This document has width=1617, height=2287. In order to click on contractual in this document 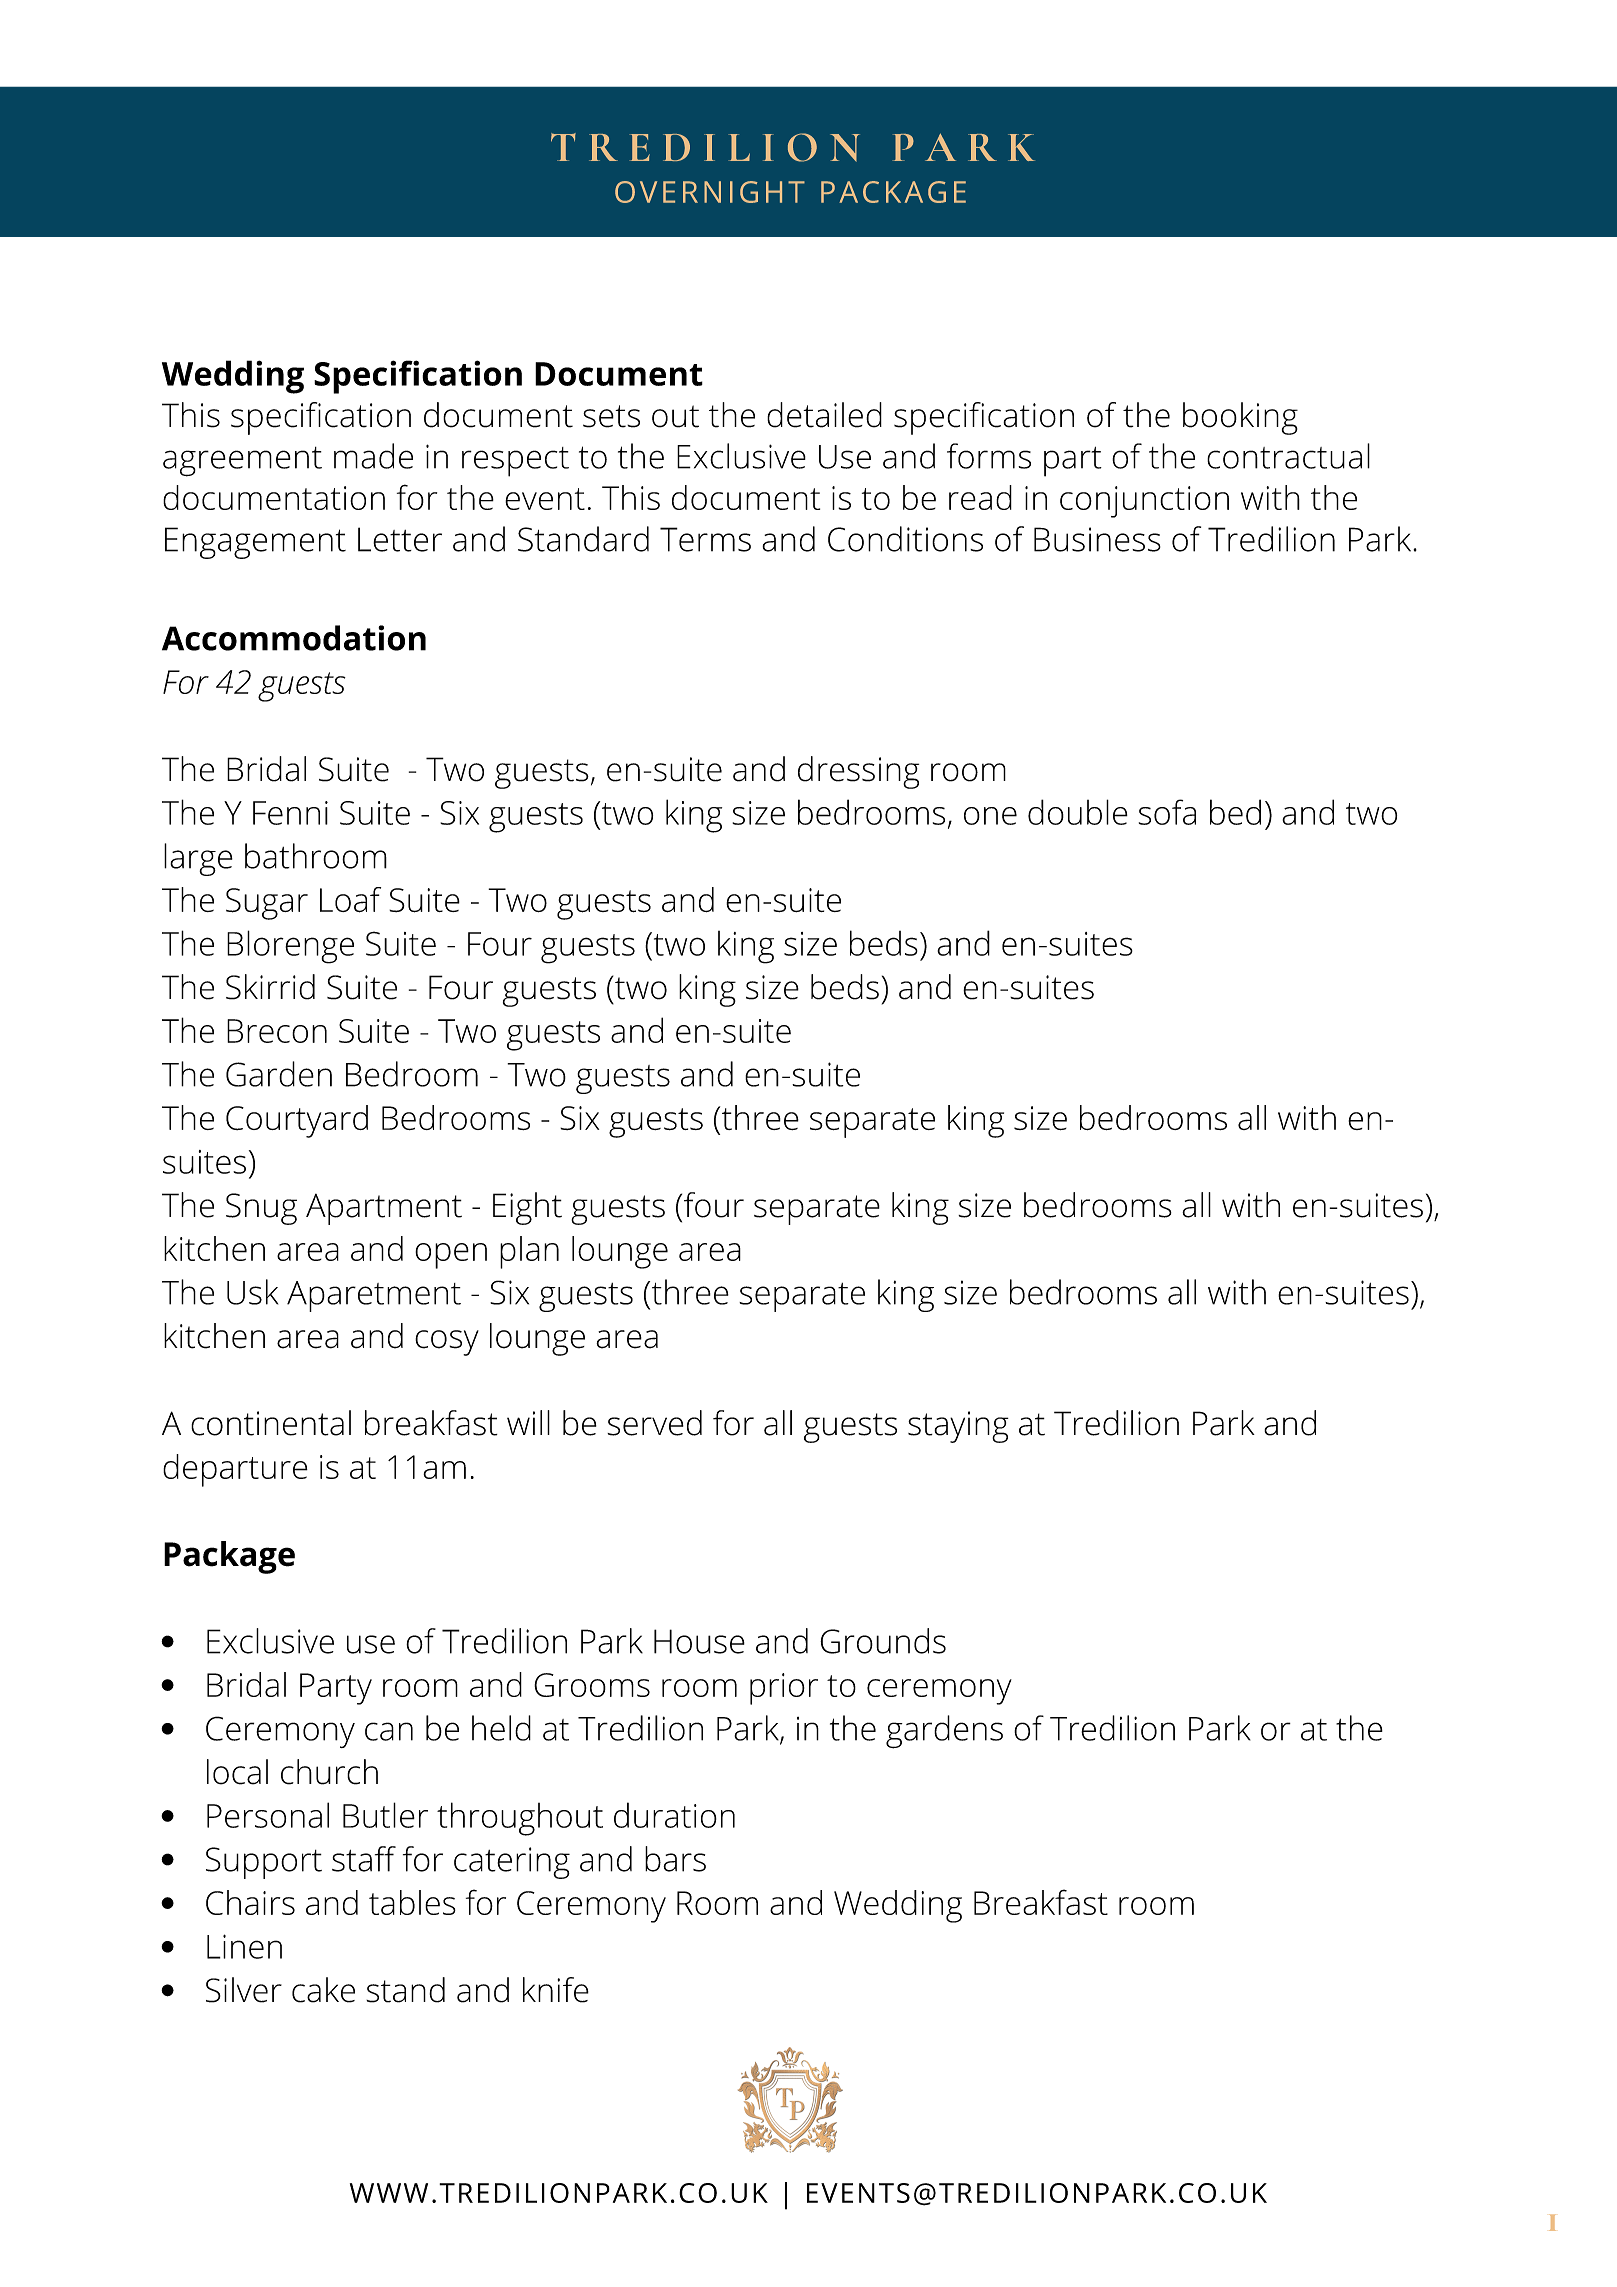, I will do `click(1288, 456)`.
